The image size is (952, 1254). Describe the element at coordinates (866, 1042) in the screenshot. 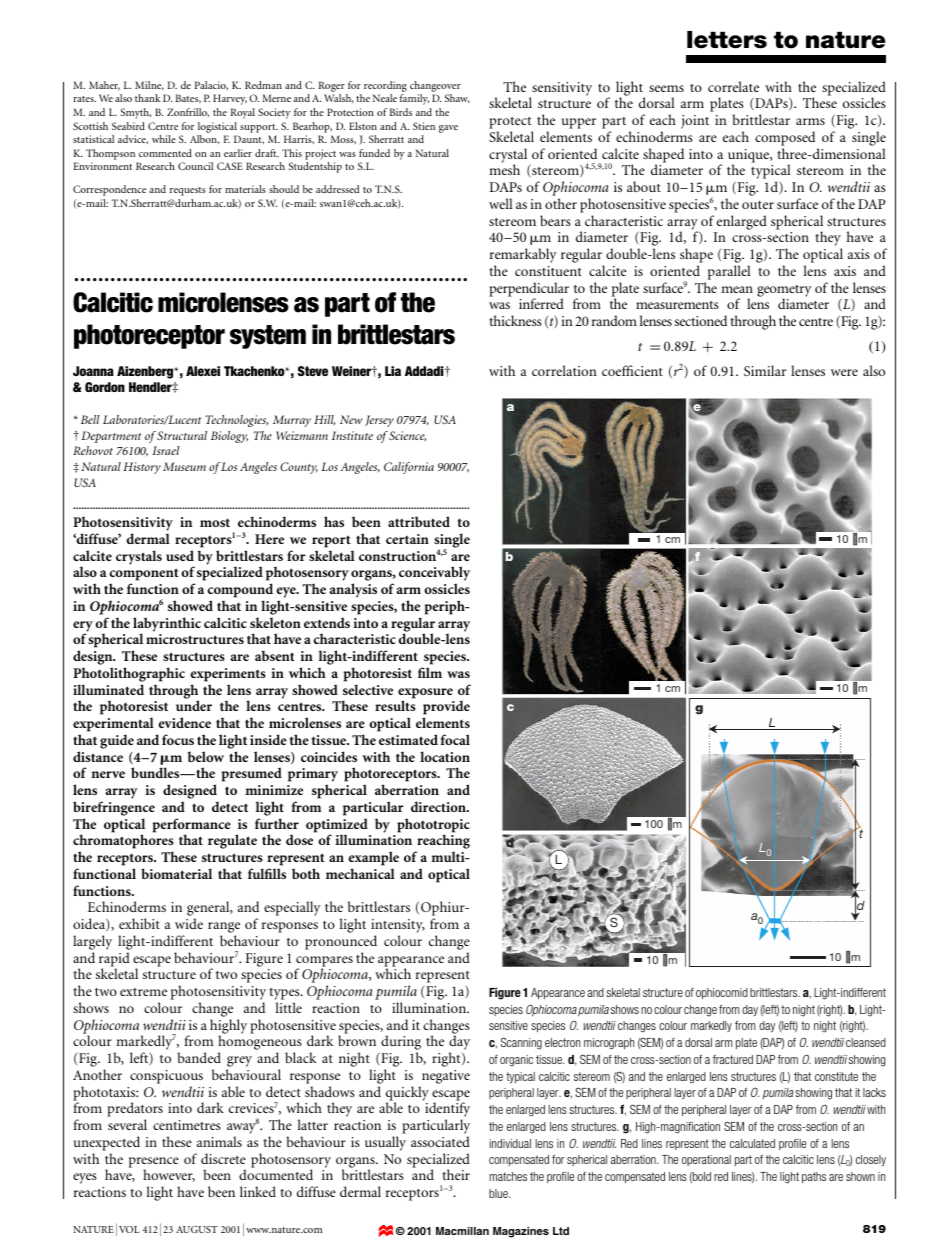

I see `cleansed` at that location.
